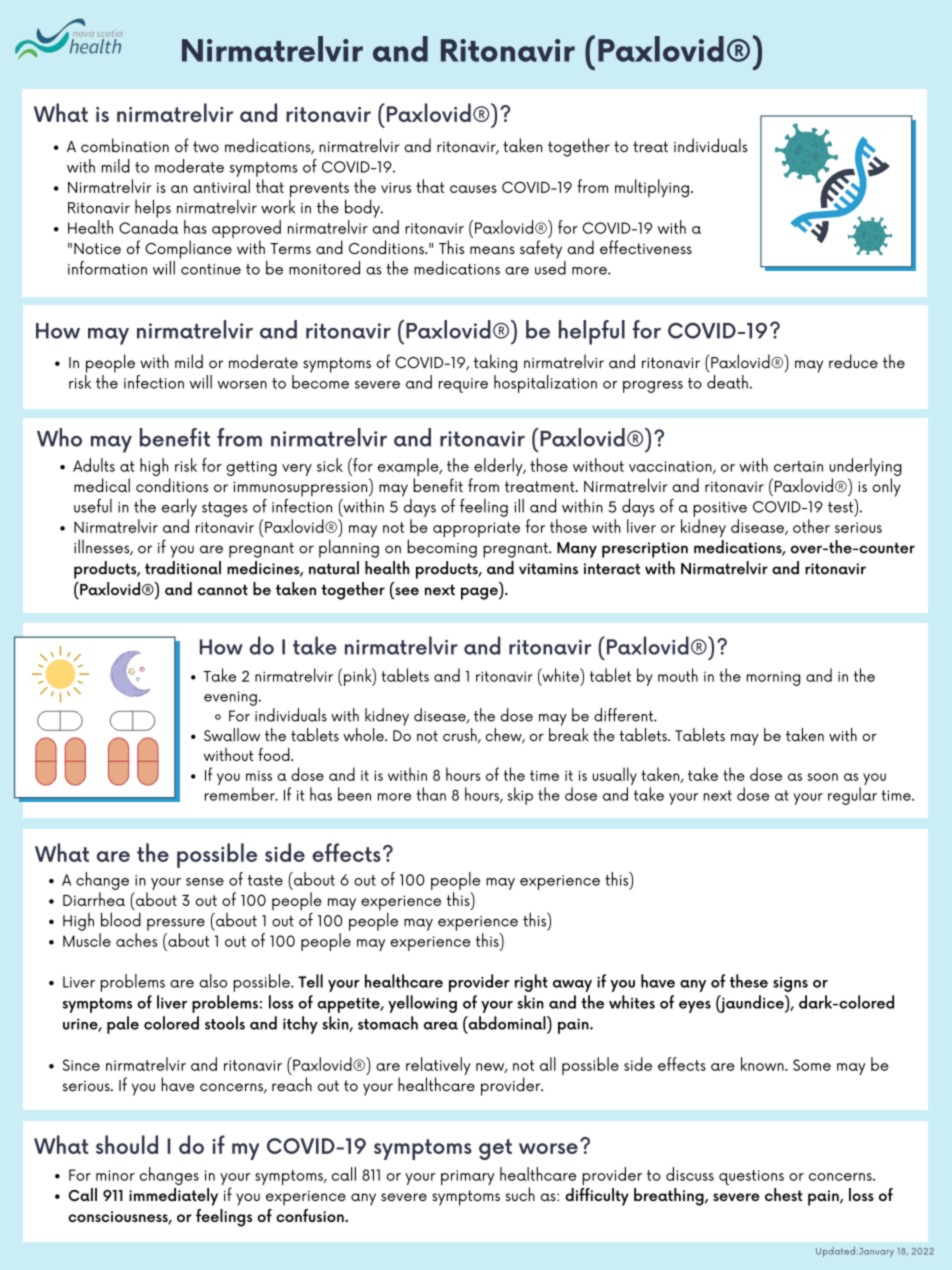  I want to click on antiviral, so click(221, 186).
